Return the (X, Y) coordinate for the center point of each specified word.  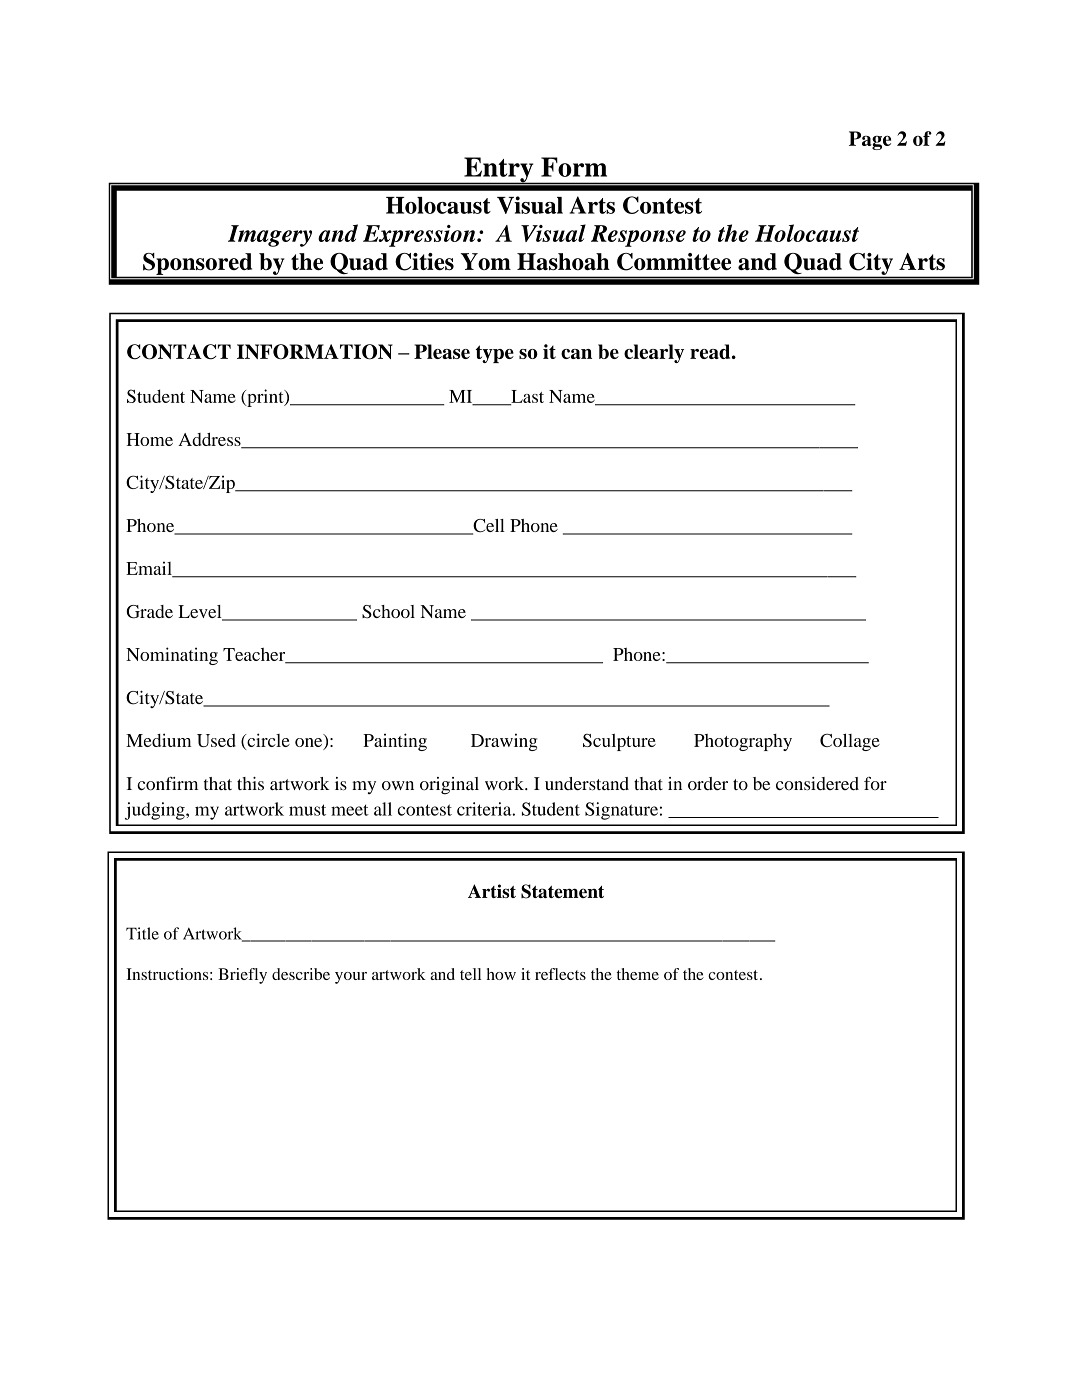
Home (150, 439)
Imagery (270, 236)
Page (870, 140)
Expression (420, 236)
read (711, 351)
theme (638, 974)
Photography (743, 742)
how (501, 974)
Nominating (172, 656)
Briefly (242, 976)
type (495, 354)
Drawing (504, 742)
